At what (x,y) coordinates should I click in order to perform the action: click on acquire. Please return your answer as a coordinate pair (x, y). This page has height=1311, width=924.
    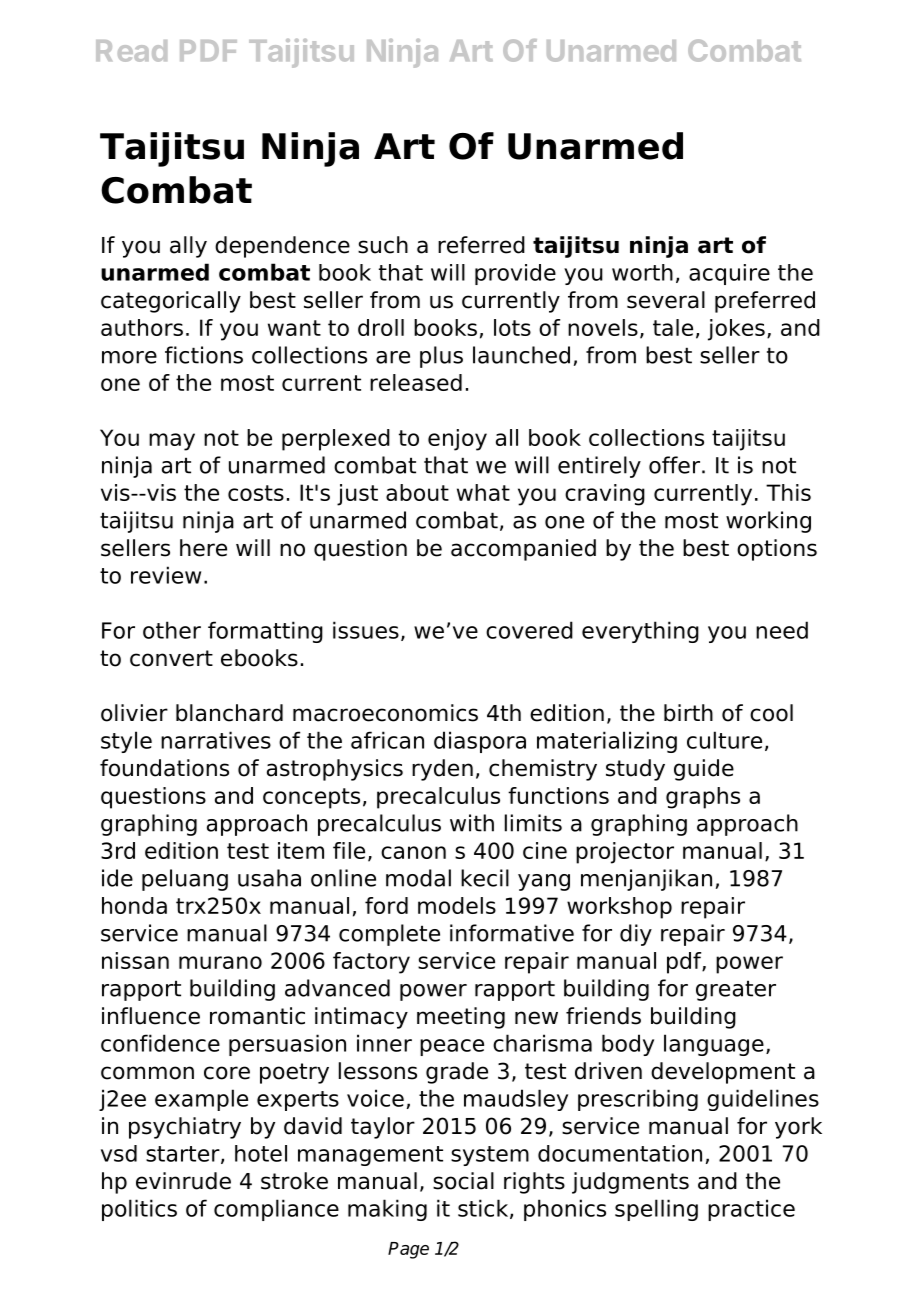
    Looking at the image, I should click on (729, 274).
